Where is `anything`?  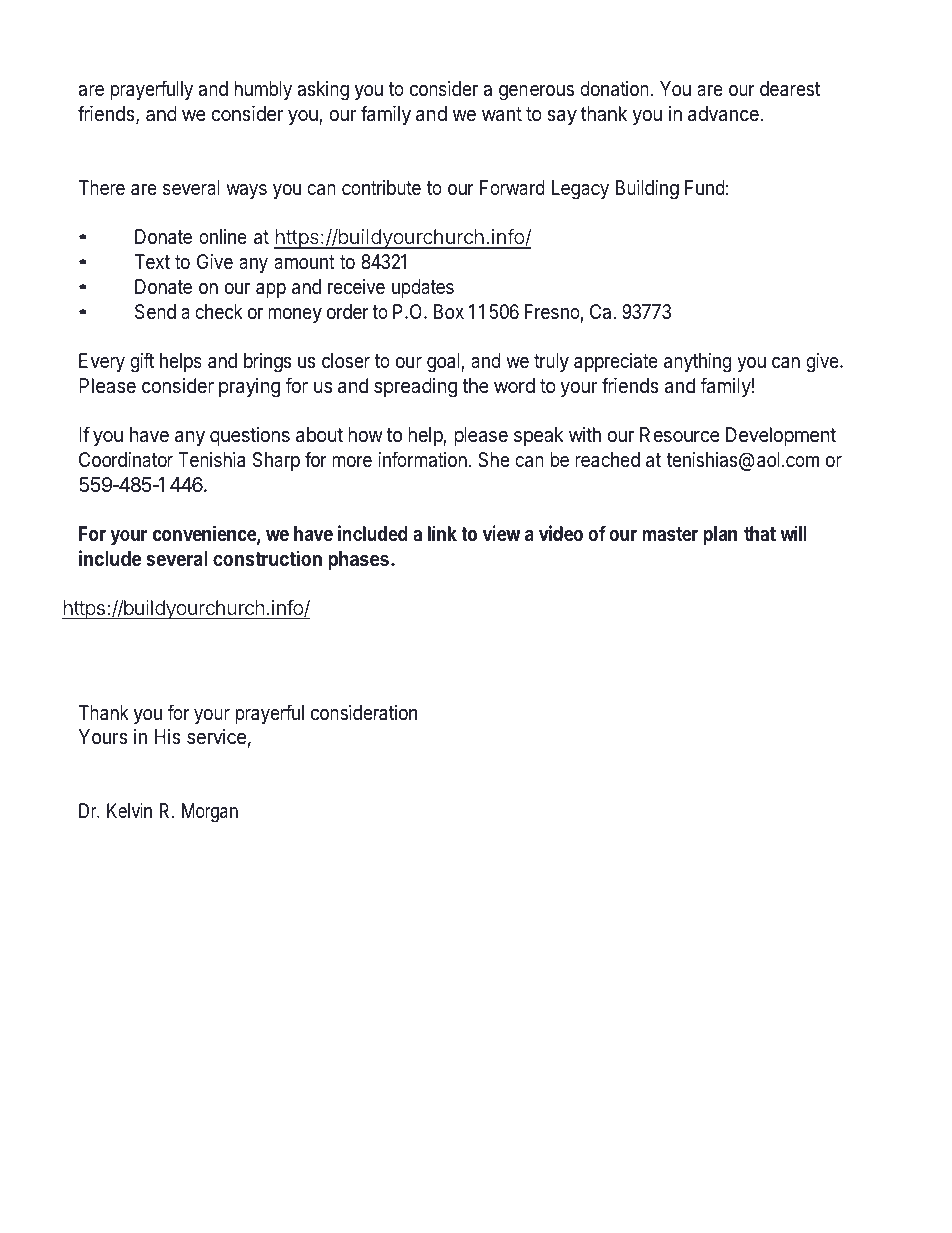
anything is located at coordinates (697, 363).
